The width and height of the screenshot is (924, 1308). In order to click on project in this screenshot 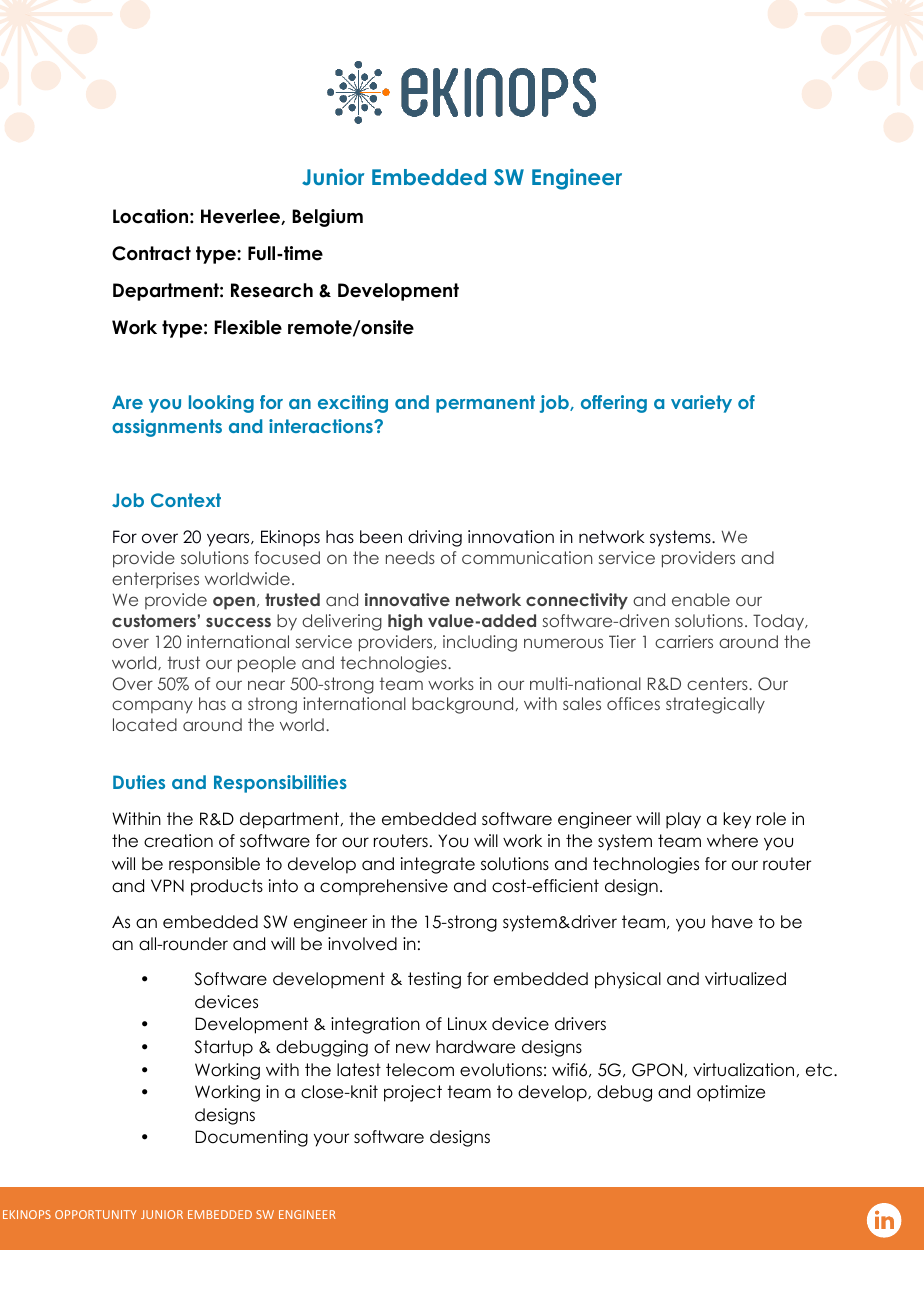, I will do `click(413, 1093)`.
